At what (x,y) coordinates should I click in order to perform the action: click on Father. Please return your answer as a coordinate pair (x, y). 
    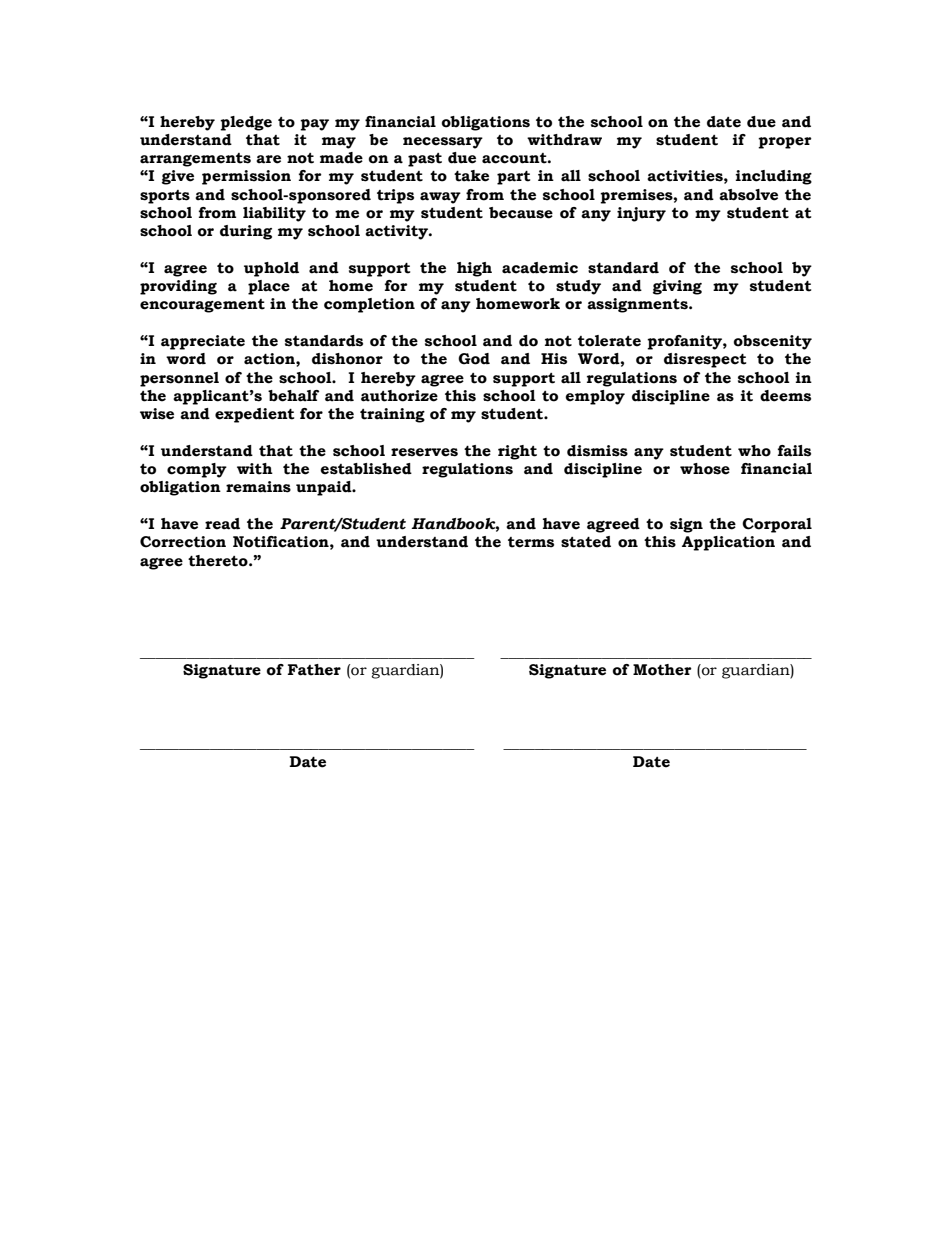
    Looking at the image, I should click on (314, 670).
